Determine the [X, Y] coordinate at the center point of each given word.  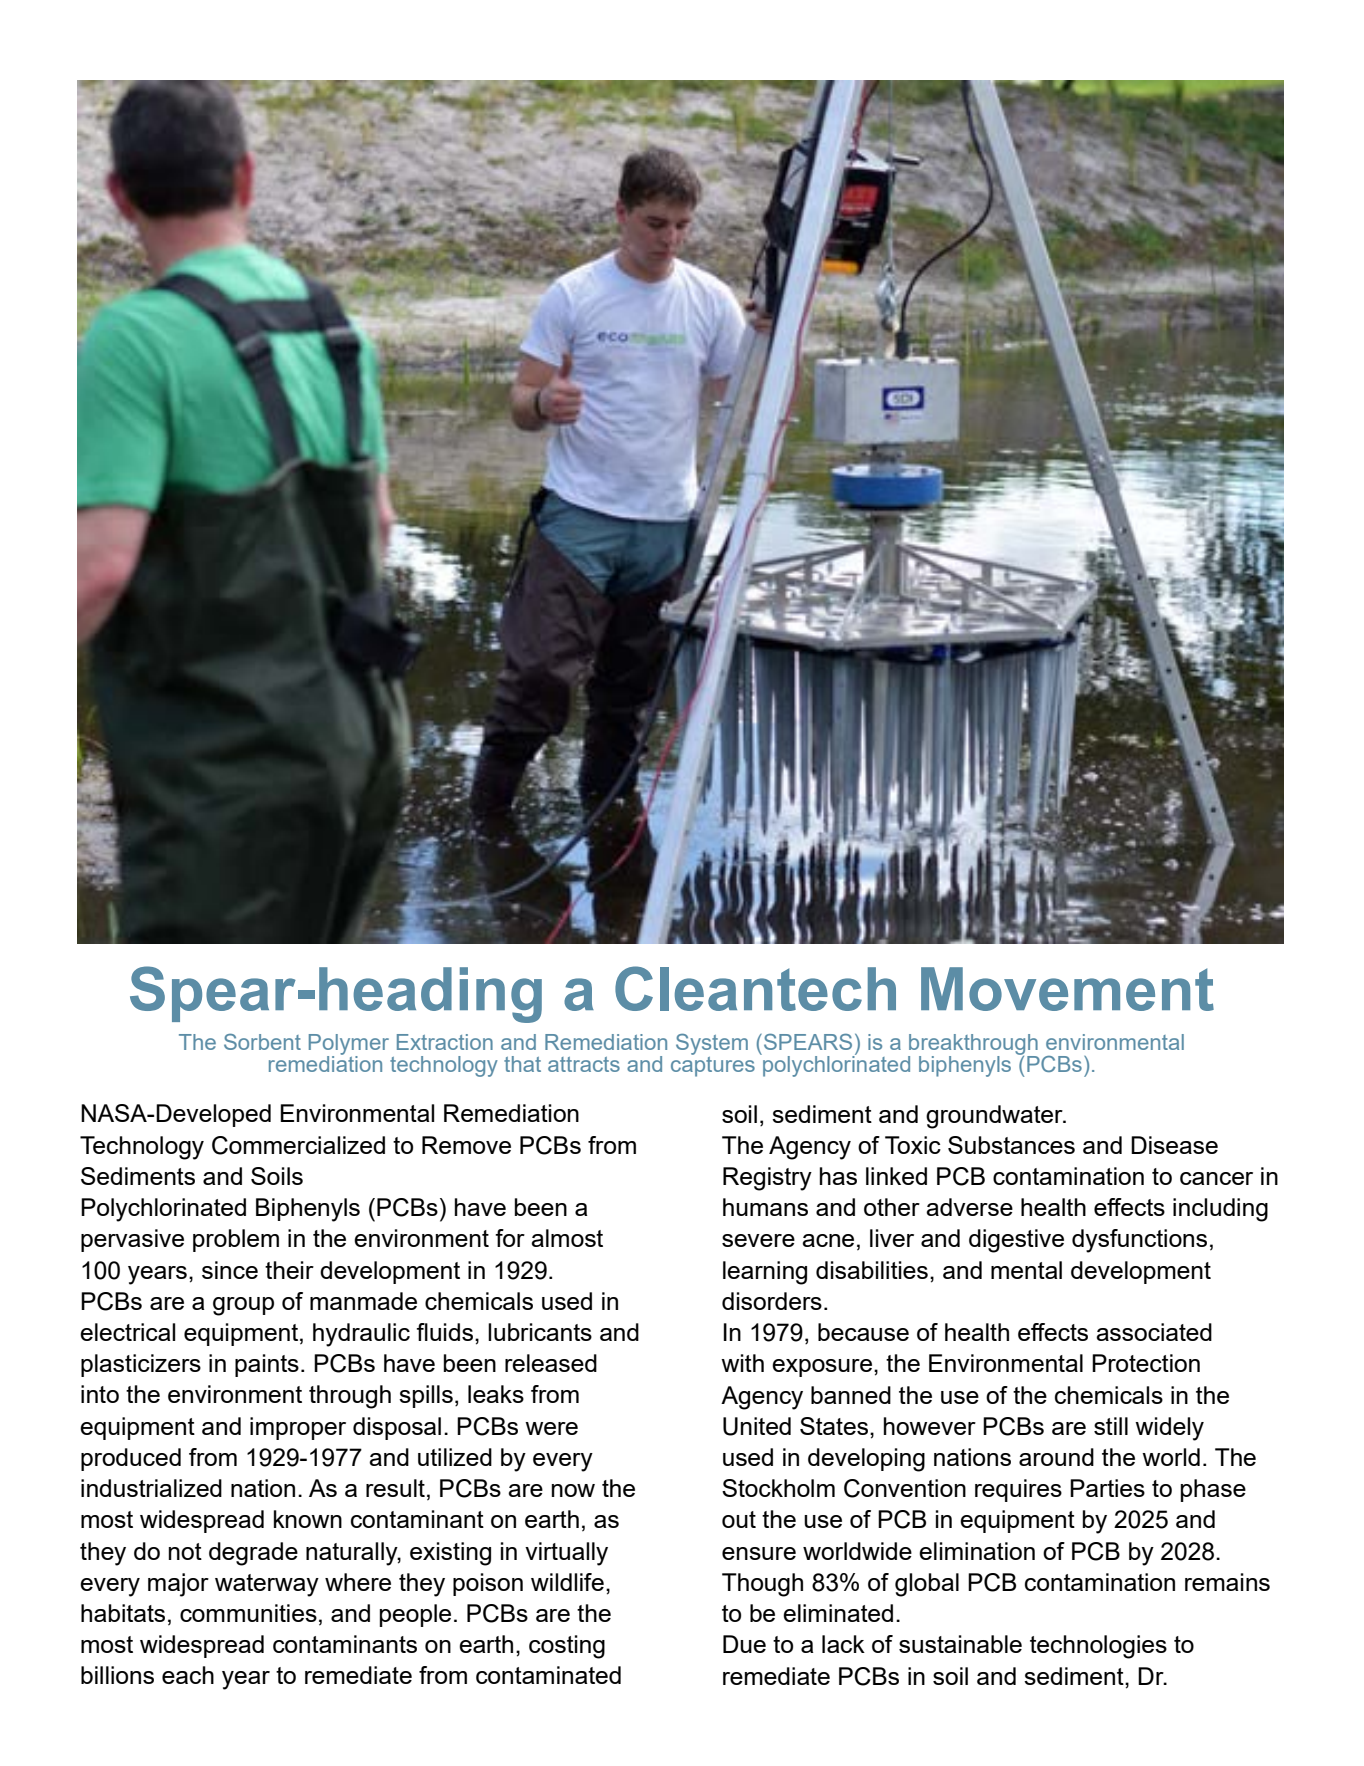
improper [298, 1428]
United [757, 1426]
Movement [1067, 989]
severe [758, 1240]
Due [744, 1644]
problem [236, 1240]
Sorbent [262, 1042]
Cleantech [755, 988]
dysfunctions [1139, 1241]
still [1111, 1426]
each [188, 1675]
